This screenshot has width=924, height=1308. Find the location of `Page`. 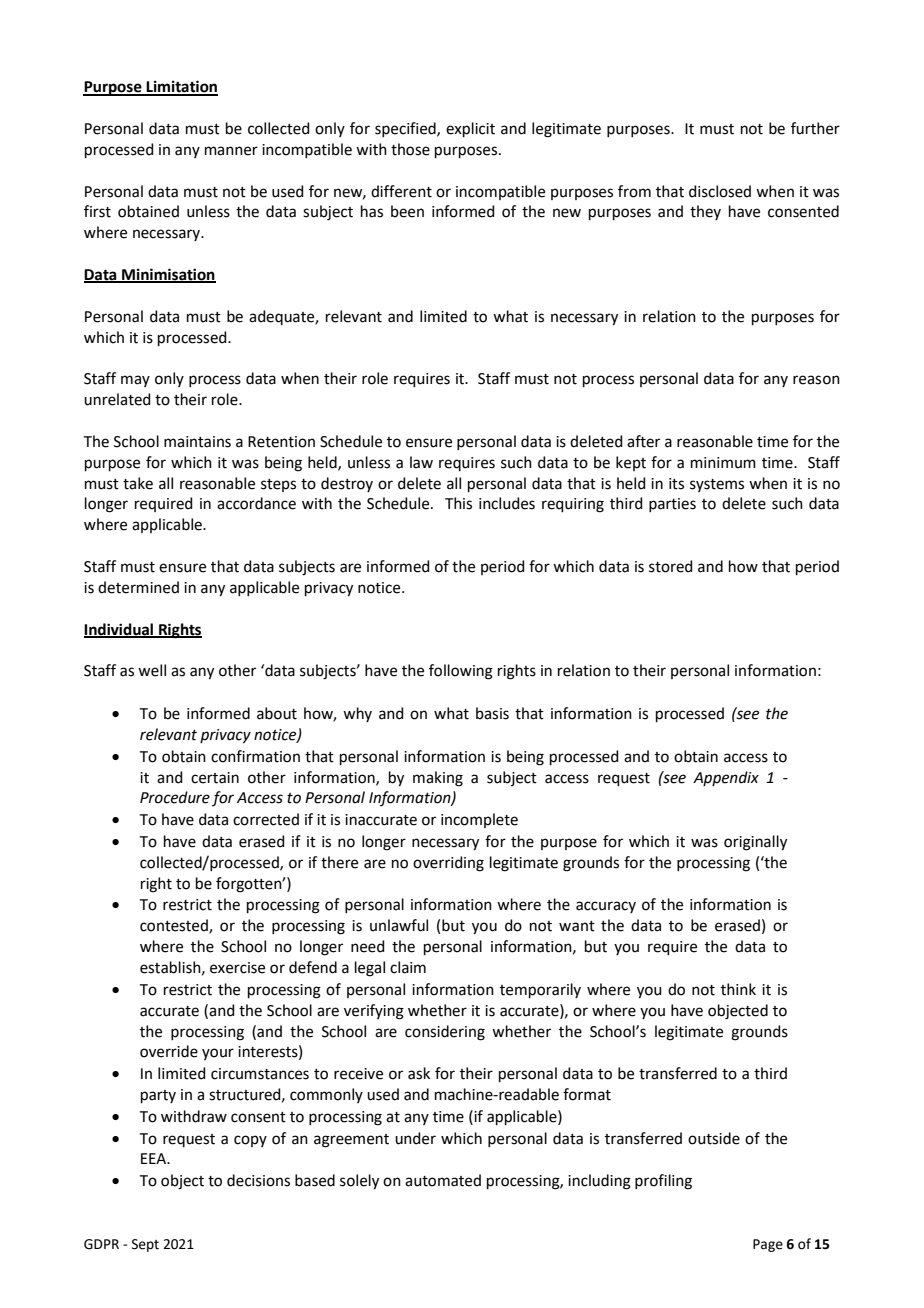

Page is located at coordinates (768, 1245).
